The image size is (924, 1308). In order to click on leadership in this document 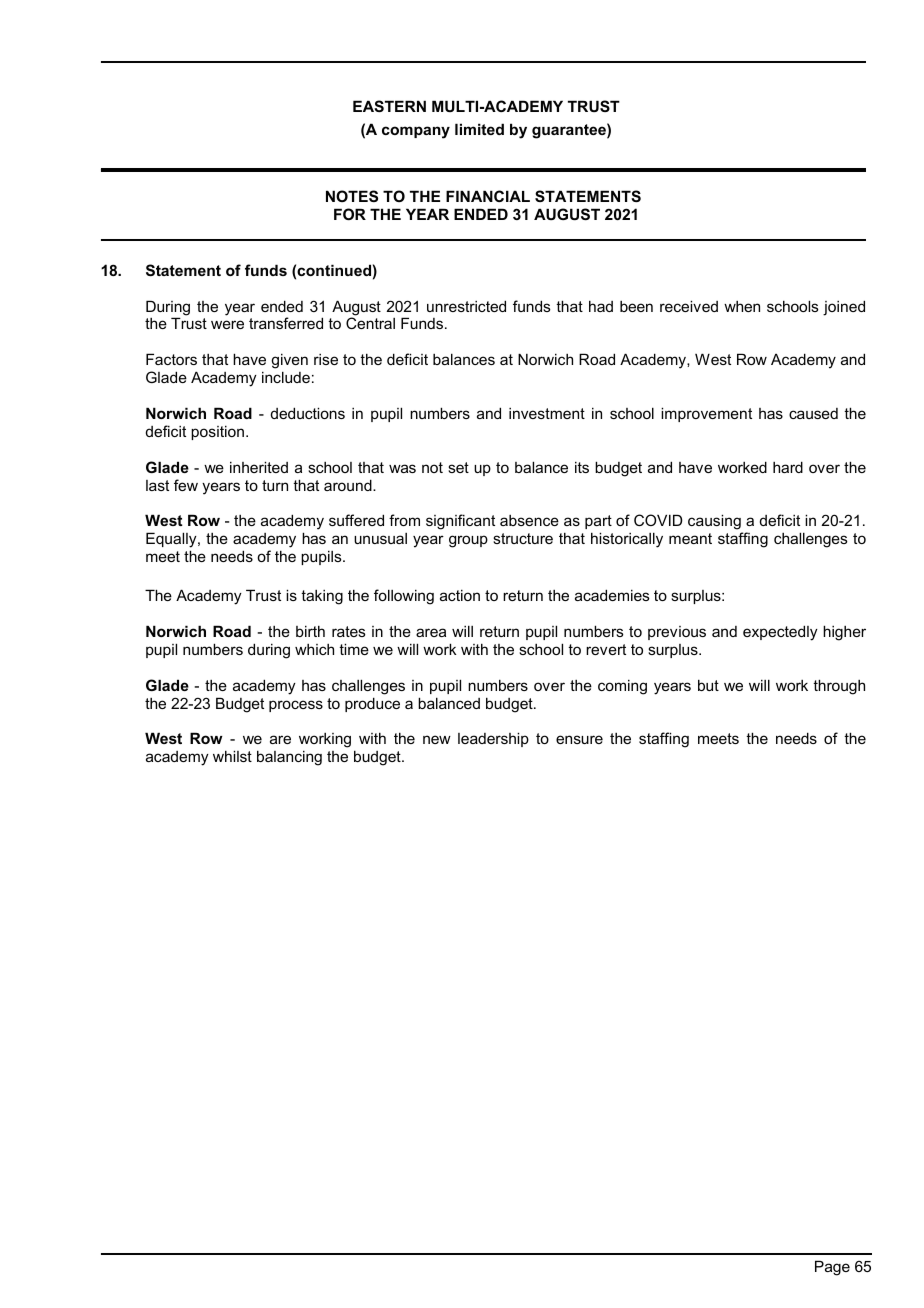, I will do `click(493, 739)`.
